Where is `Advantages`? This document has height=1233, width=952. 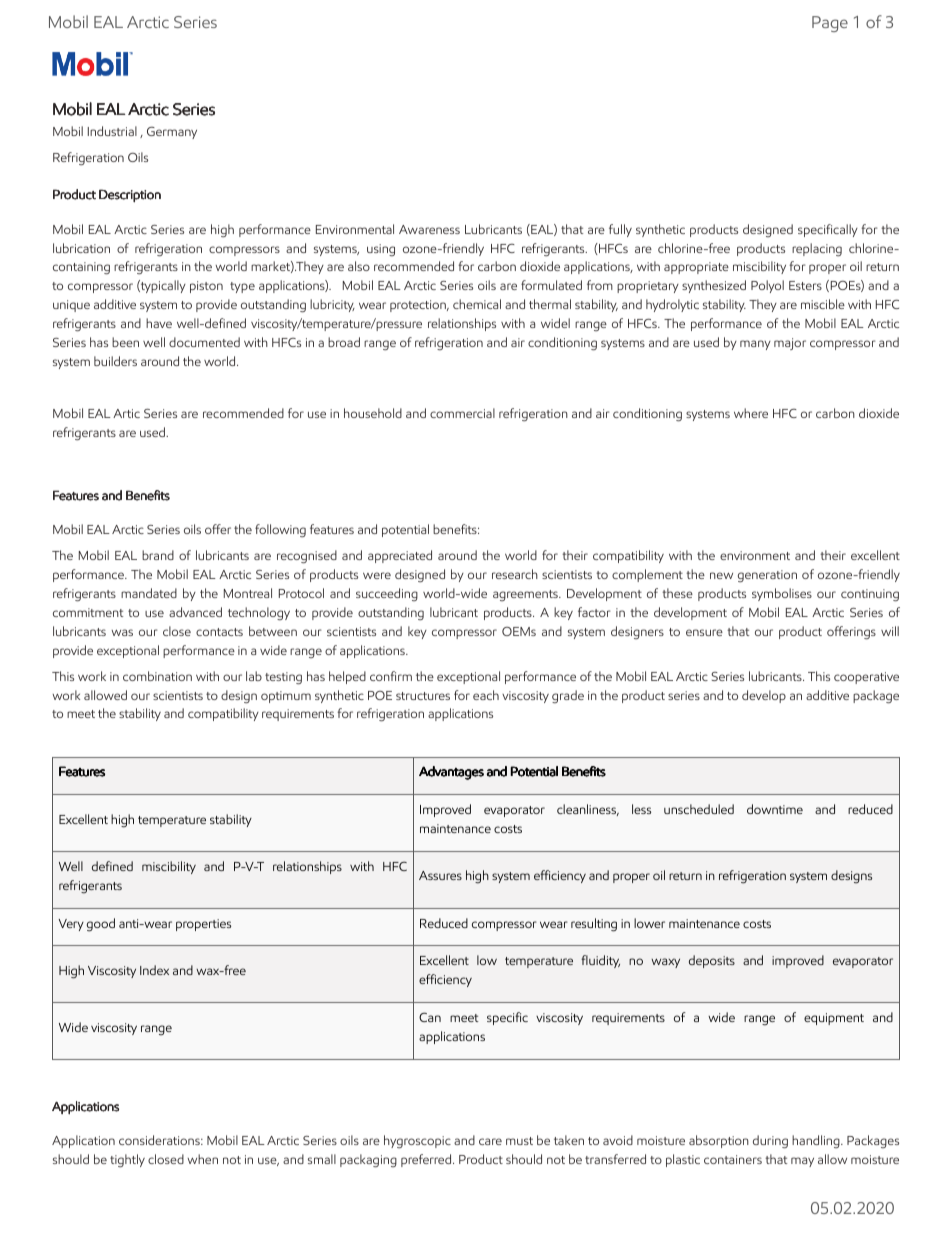 Advantages is located at coordinates (451, 773).
